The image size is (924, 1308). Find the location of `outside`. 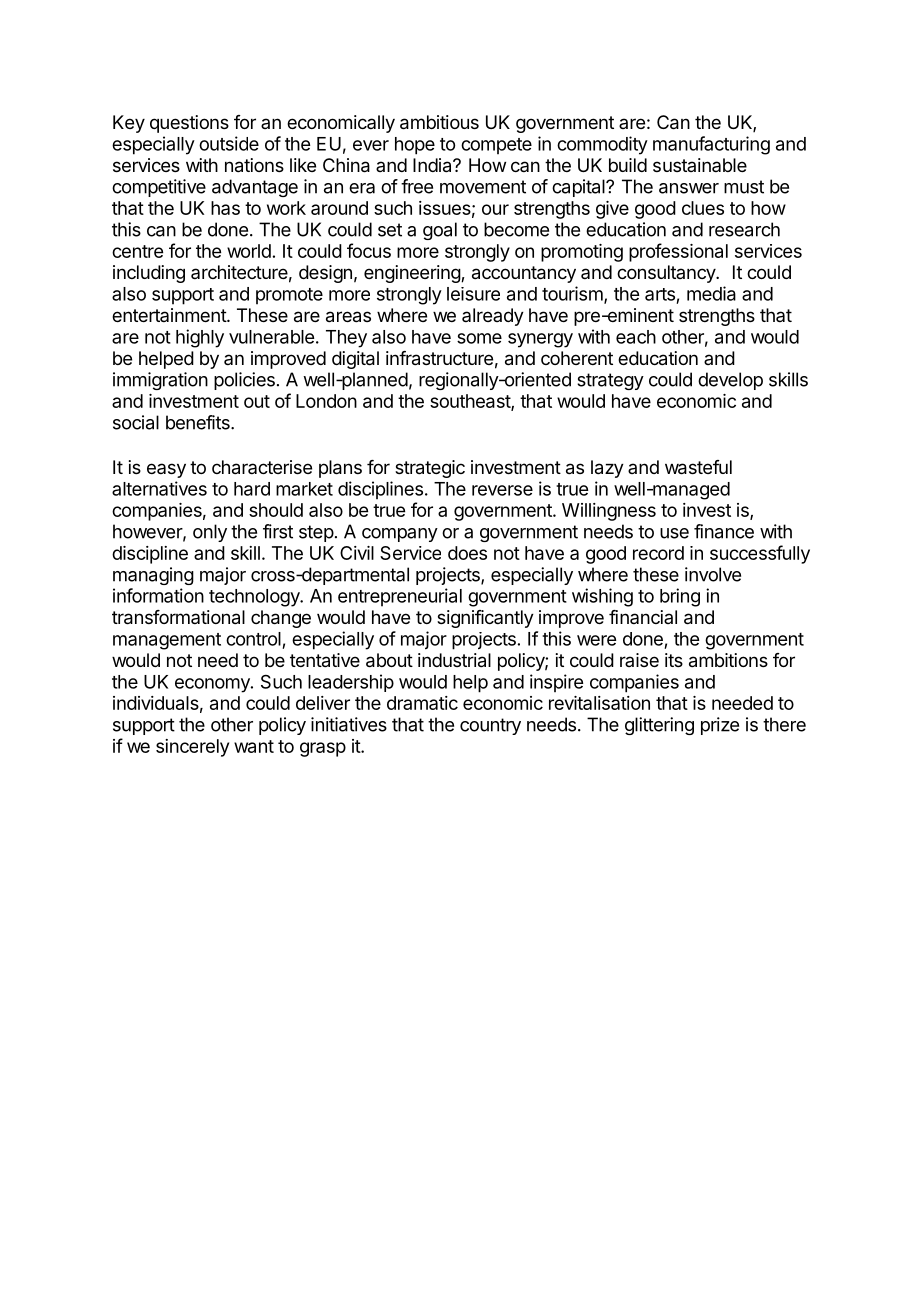

outside is located at coordinates (229, 143).
